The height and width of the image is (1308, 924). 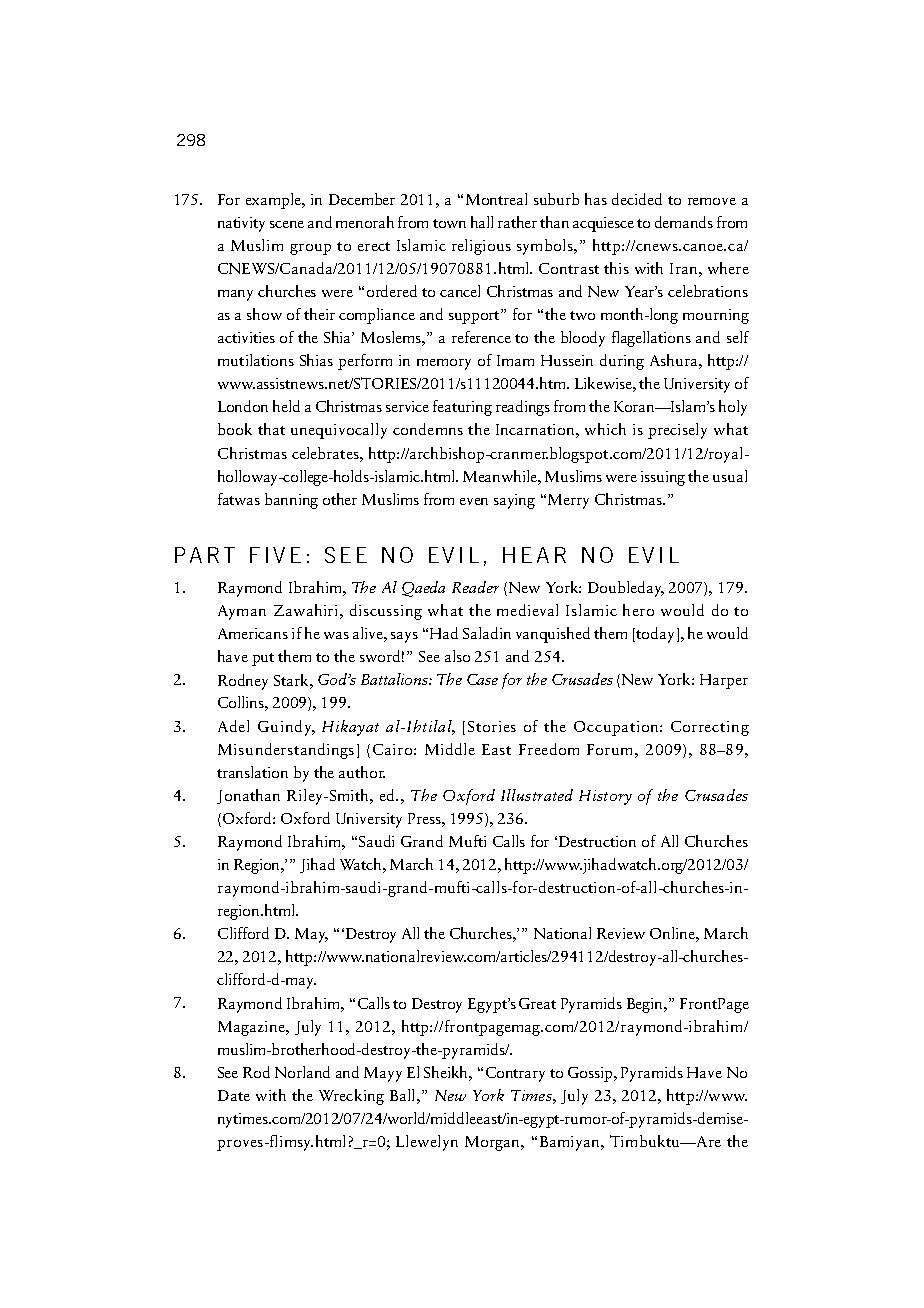 I want to click on hall, so click(x=482, y=222).
